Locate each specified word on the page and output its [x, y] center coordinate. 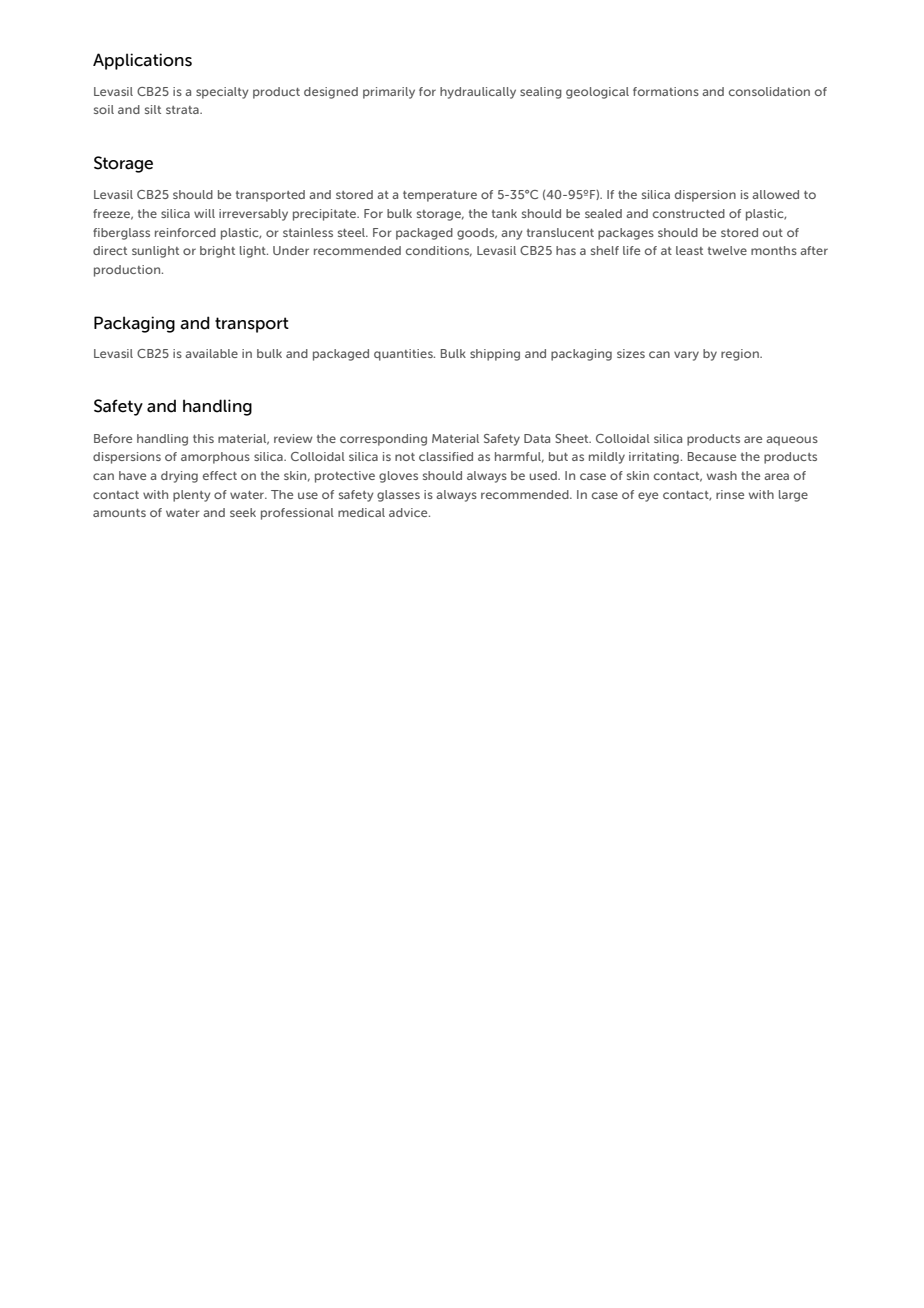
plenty [192, 496]
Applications [142, 61]
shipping [495, 355]
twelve [727, 250]
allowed [775, 194]
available [211, 353]
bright [217, 252]
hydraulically [478, 93]
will [204, 213]
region [741, 355]
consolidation [769, 91]
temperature [440, 196]
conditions [439, 251]
